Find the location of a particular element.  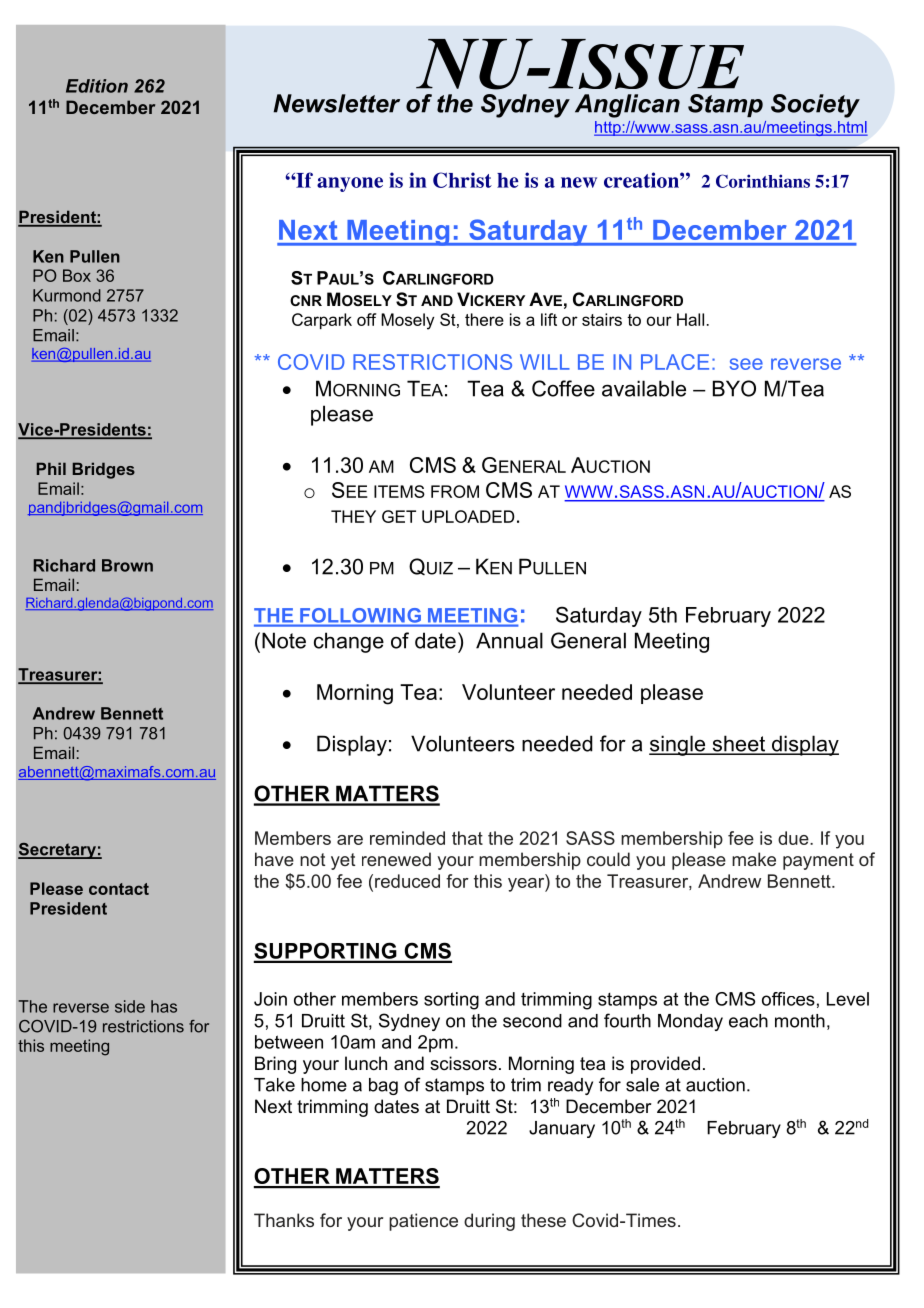

Edition is located at coordinates (97, 86).
